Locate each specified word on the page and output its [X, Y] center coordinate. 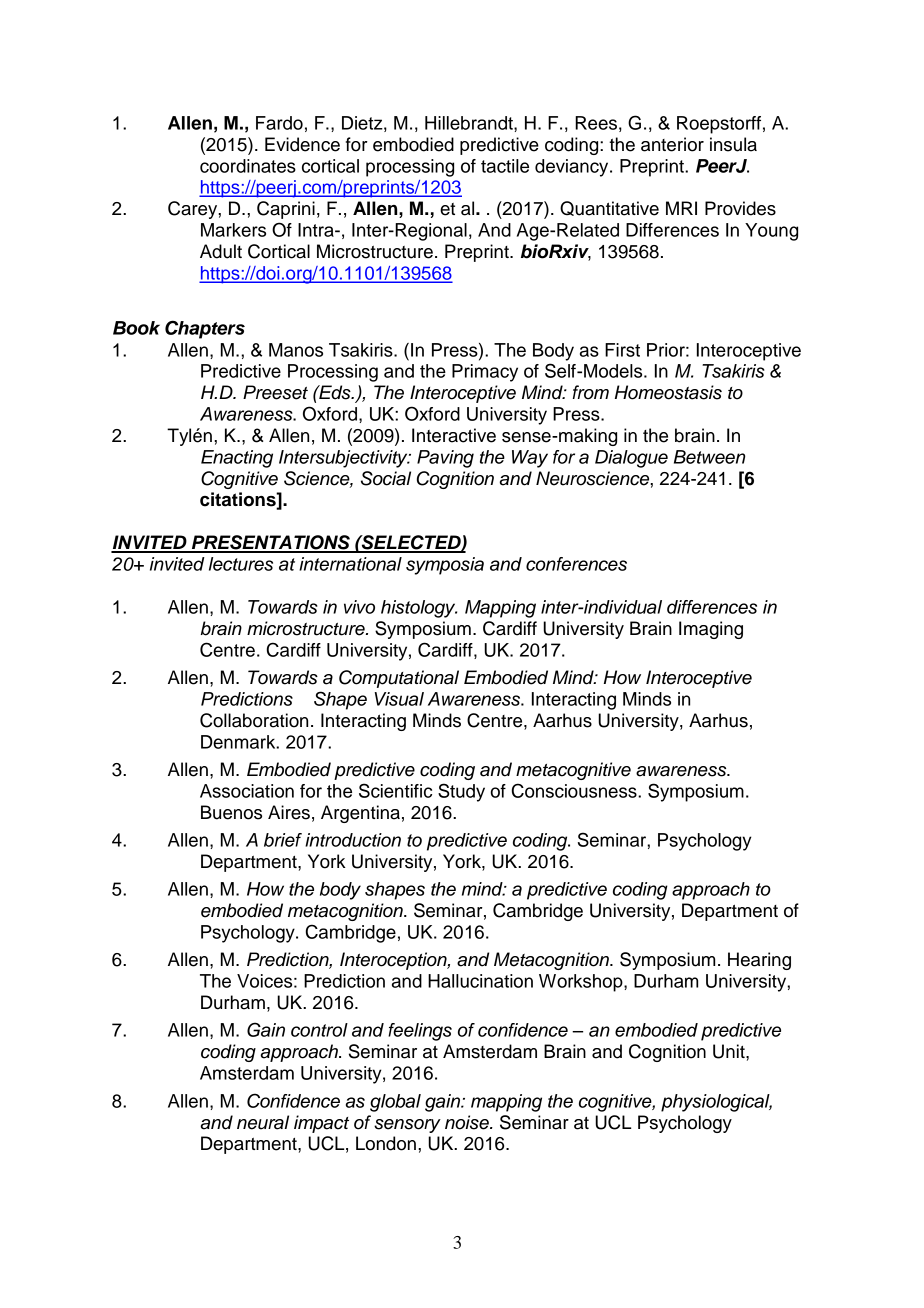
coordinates [248, 166]
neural [263, 1122]
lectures [241, 564]
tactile [505, 166]
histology [419, 609]
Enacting [237, 459]
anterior [672, 144]
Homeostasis [668, 392]
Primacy [485, 373]
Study [461, 792]
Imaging [711, 630]
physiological [716, 1103]
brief [283, 840]
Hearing [759, 961]
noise [468, 1122]
